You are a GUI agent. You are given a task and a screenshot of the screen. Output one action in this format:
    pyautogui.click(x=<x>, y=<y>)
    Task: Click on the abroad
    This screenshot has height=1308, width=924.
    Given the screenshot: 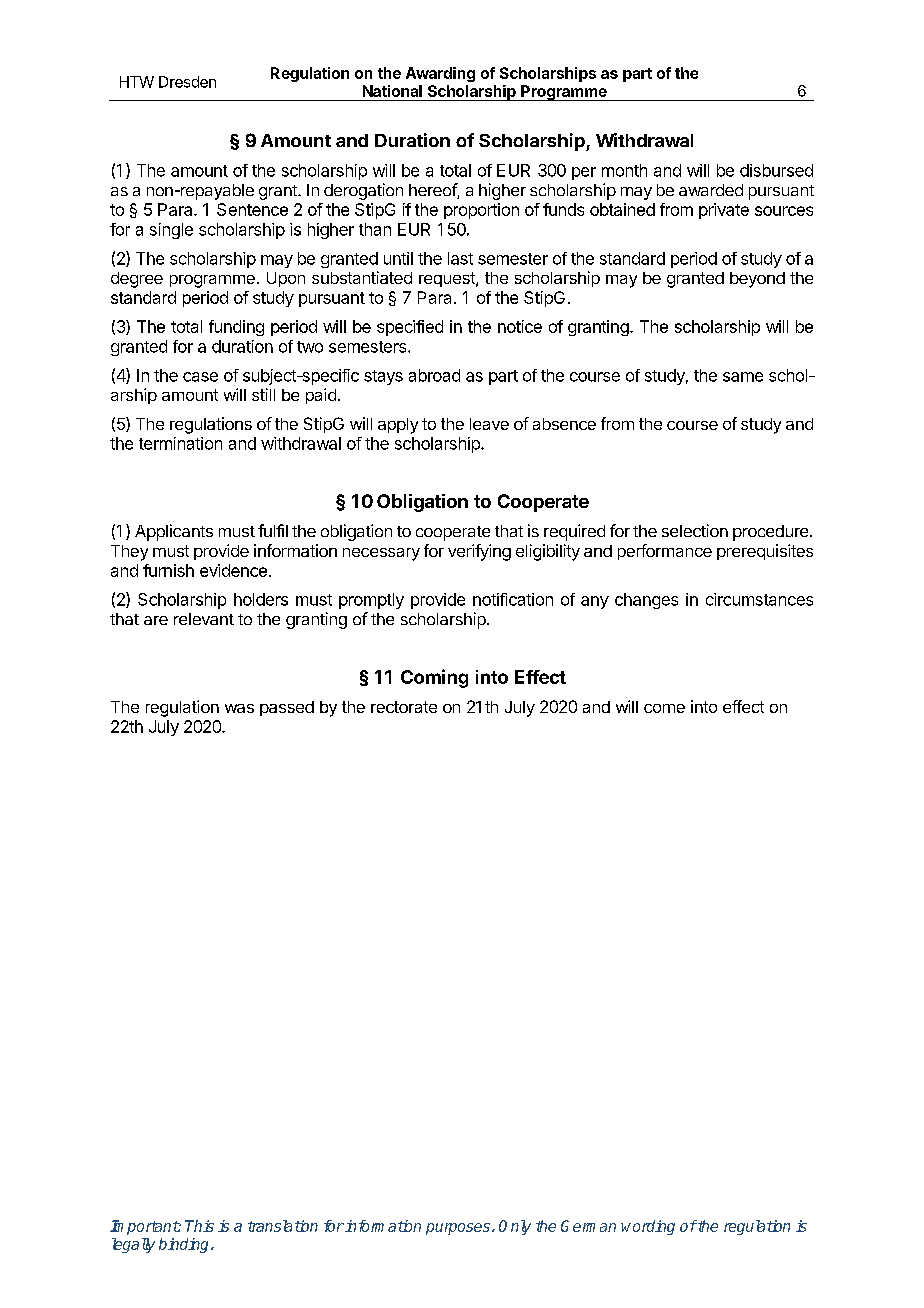 What is the action you would take?
    pyautogui.click(x=434, y=375)
